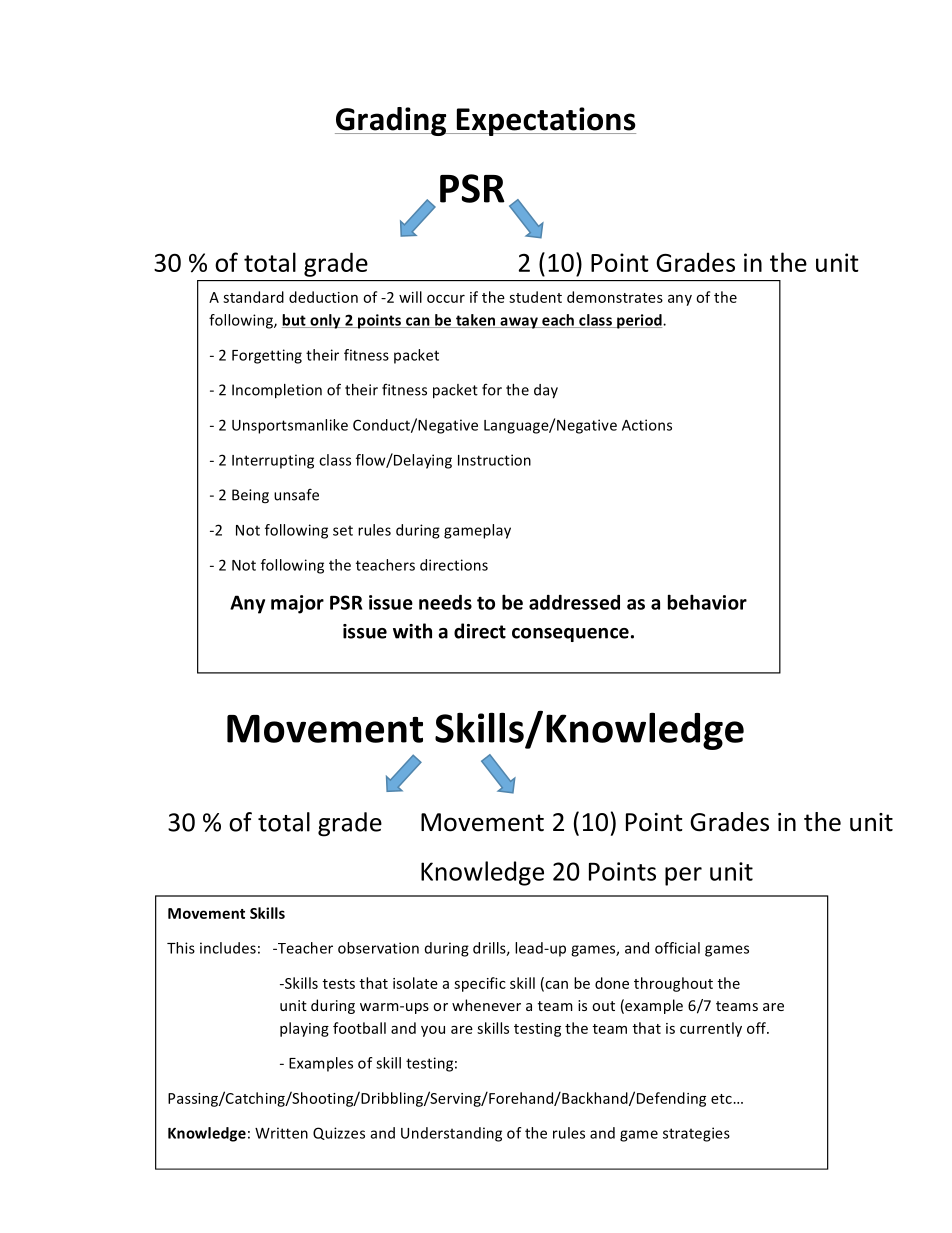 The image size is (952, 1233). Describe the element at coordinates (615, 297) in the screenshot. I see `demonstrates` at that location.
